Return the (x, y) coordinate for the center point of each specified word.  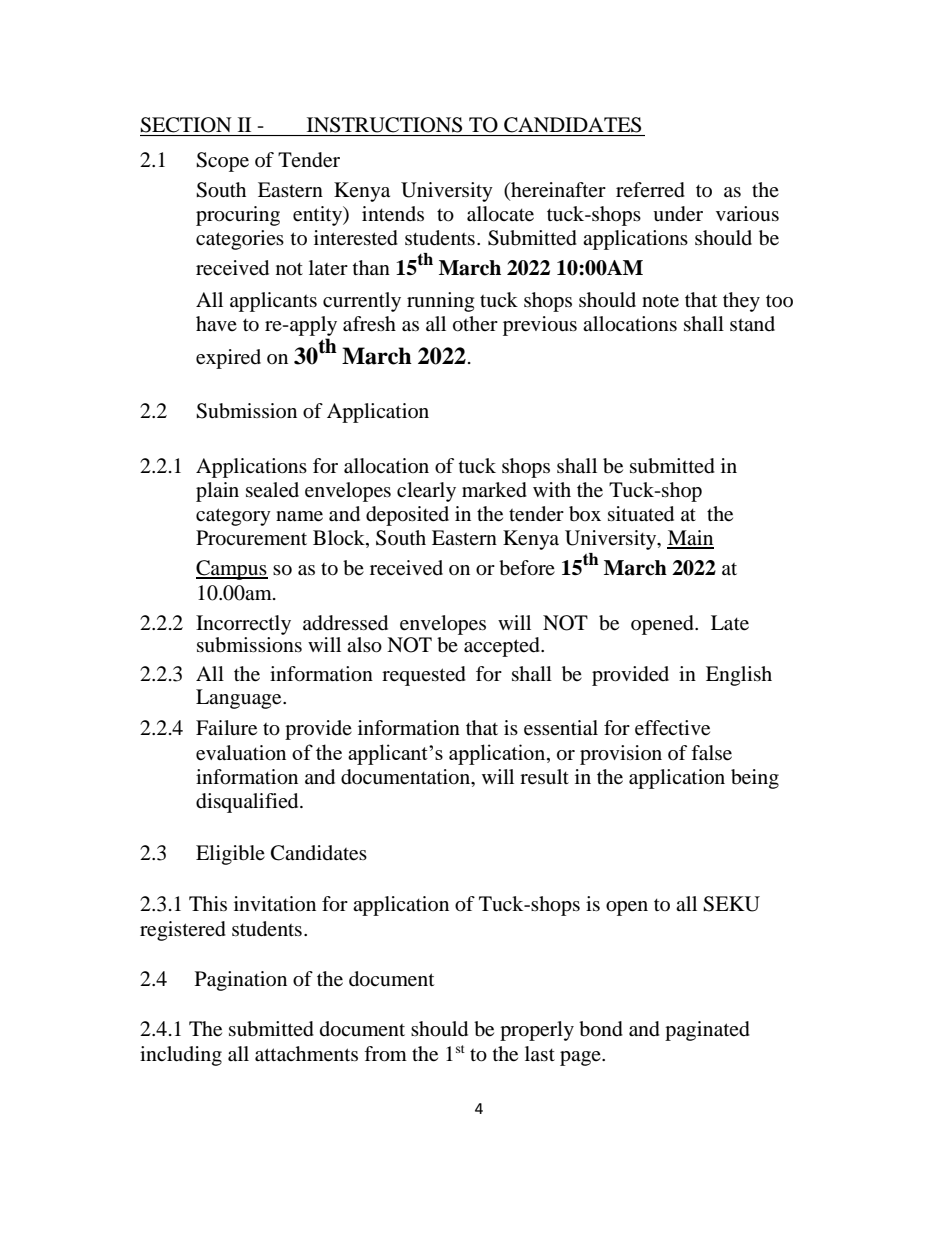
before (527, 568)
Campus (232, 570)
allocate (500, 214)
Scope (222, 162)
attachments (306, 1054)
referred (650, 190)
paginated (707, 1031)
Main (690, 539)
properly (537, 1031)
